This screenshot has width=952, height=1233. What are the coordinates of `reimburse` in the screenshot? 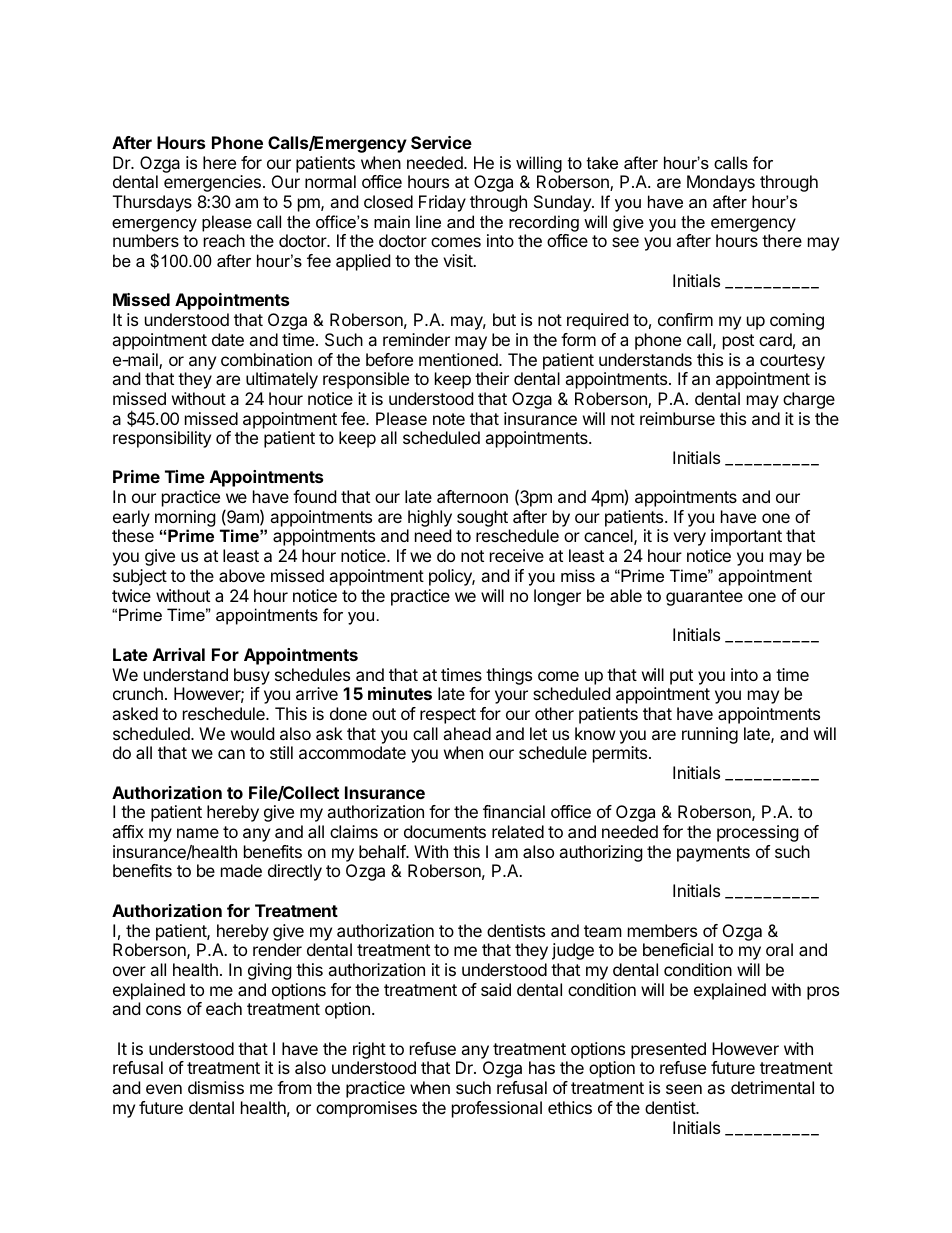 It's located at (677, 418).
